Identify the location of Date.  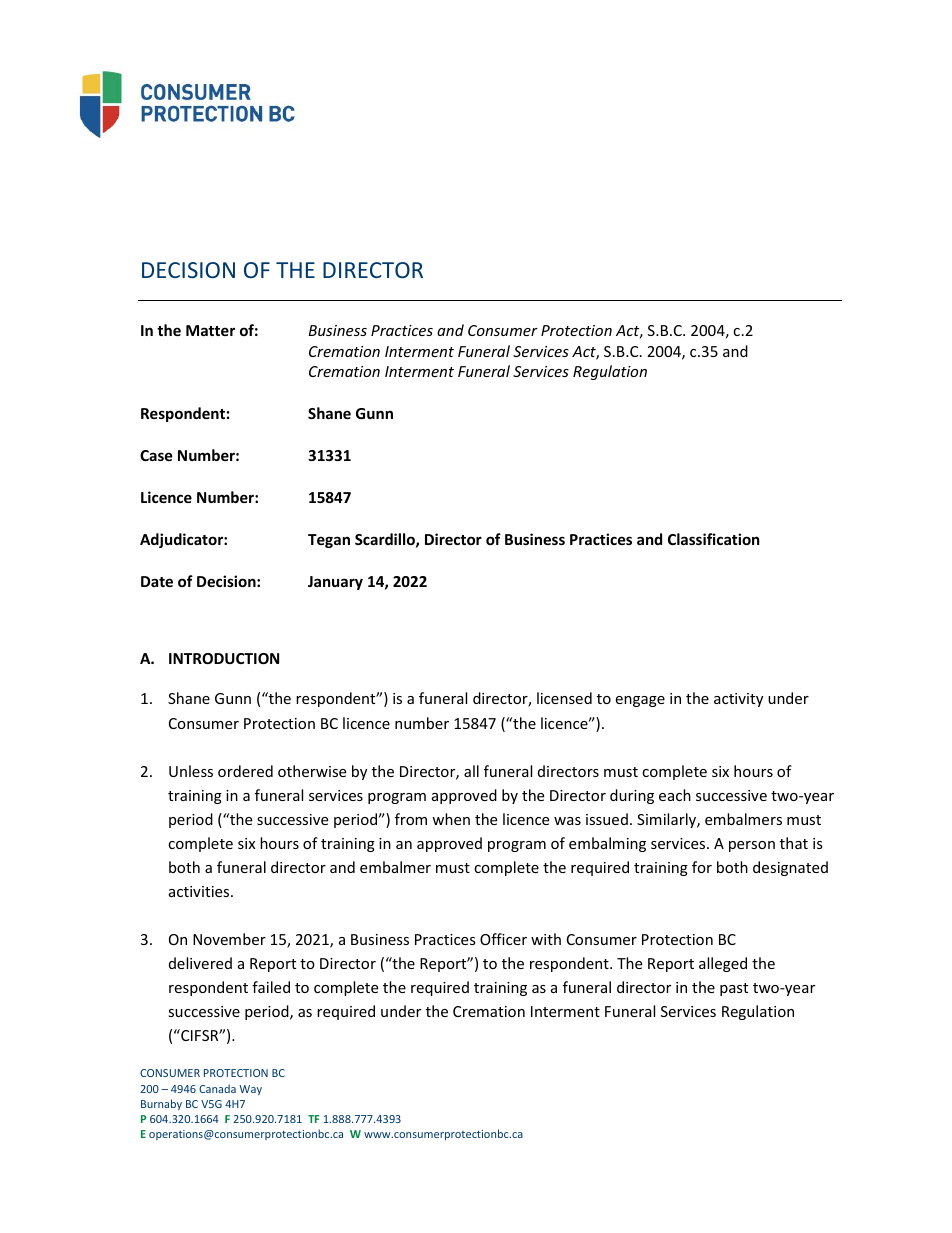
(157, 581).
